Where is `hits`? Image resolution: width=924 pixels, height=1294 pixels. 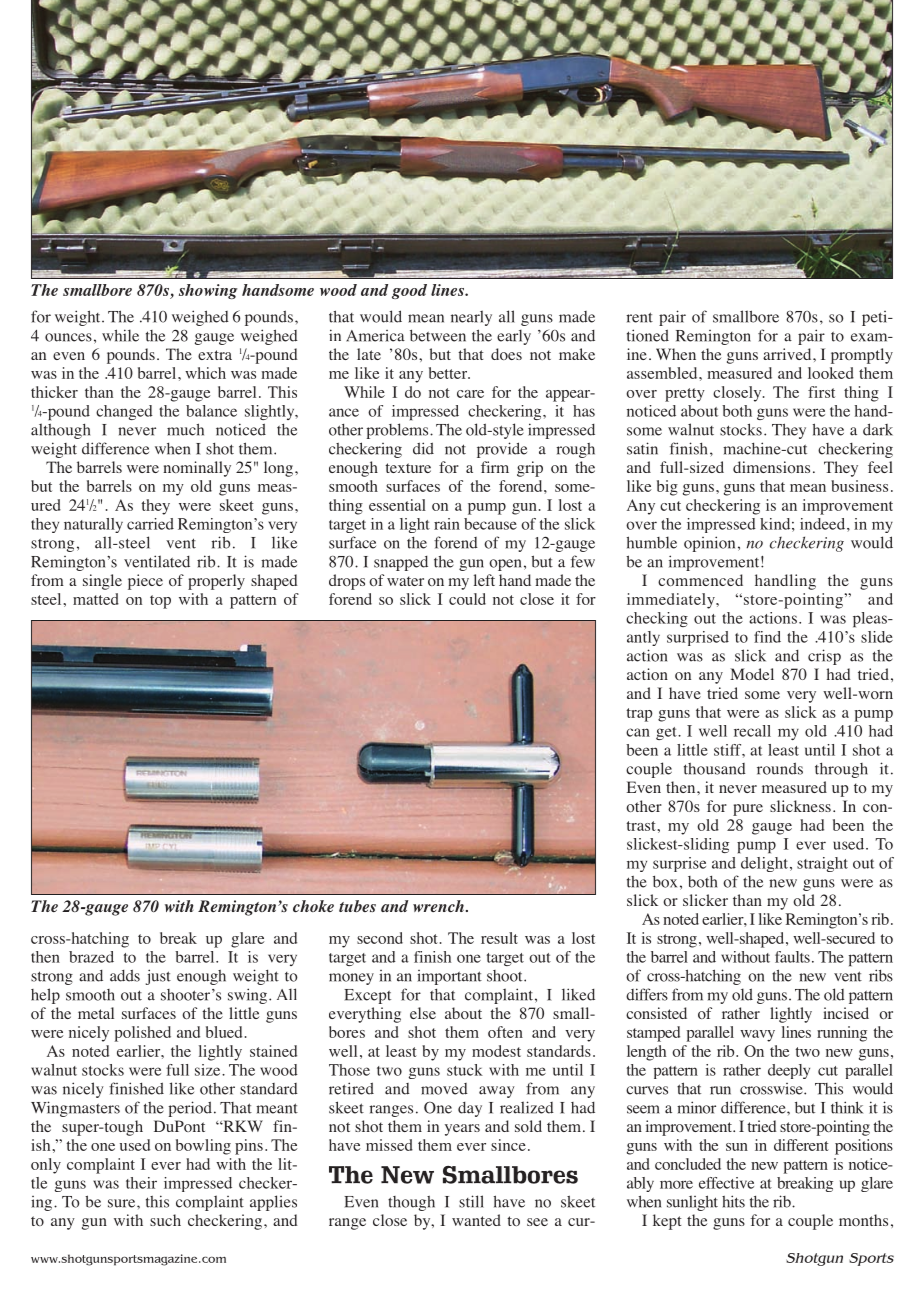 hits is located at coordinates (733, 1201).
